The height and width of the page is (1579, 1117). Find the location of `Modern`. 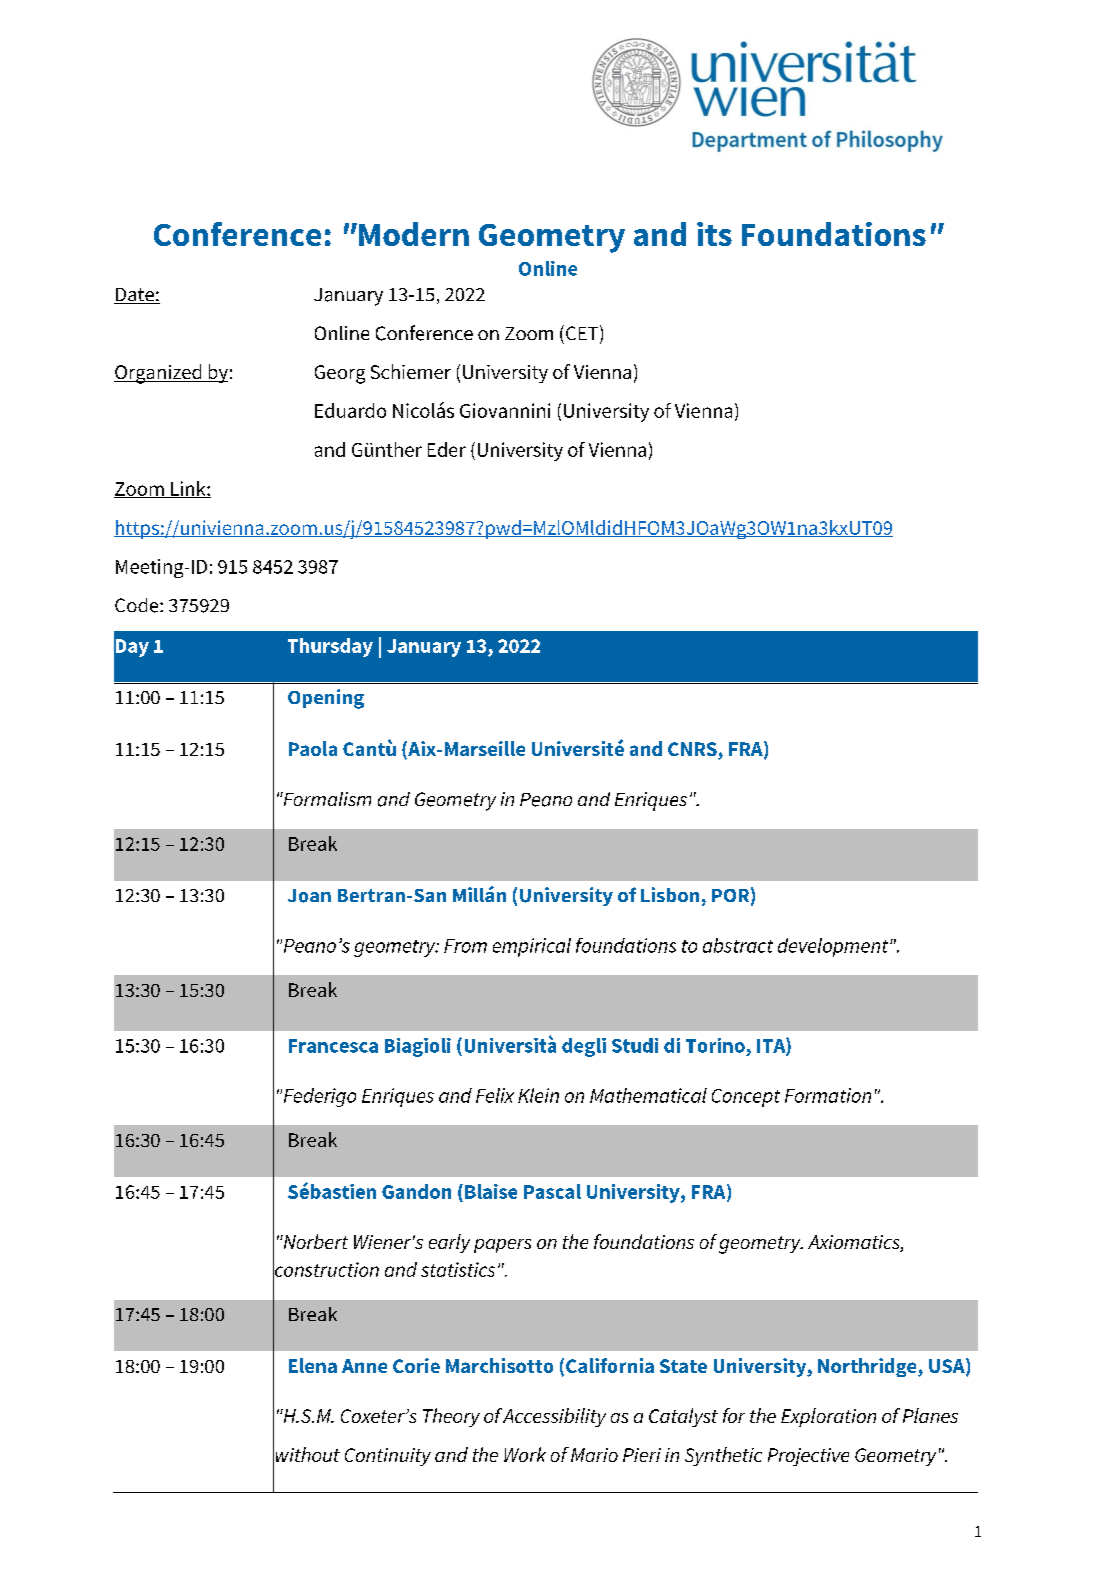

Modern is located at coordinates (414, 234).
